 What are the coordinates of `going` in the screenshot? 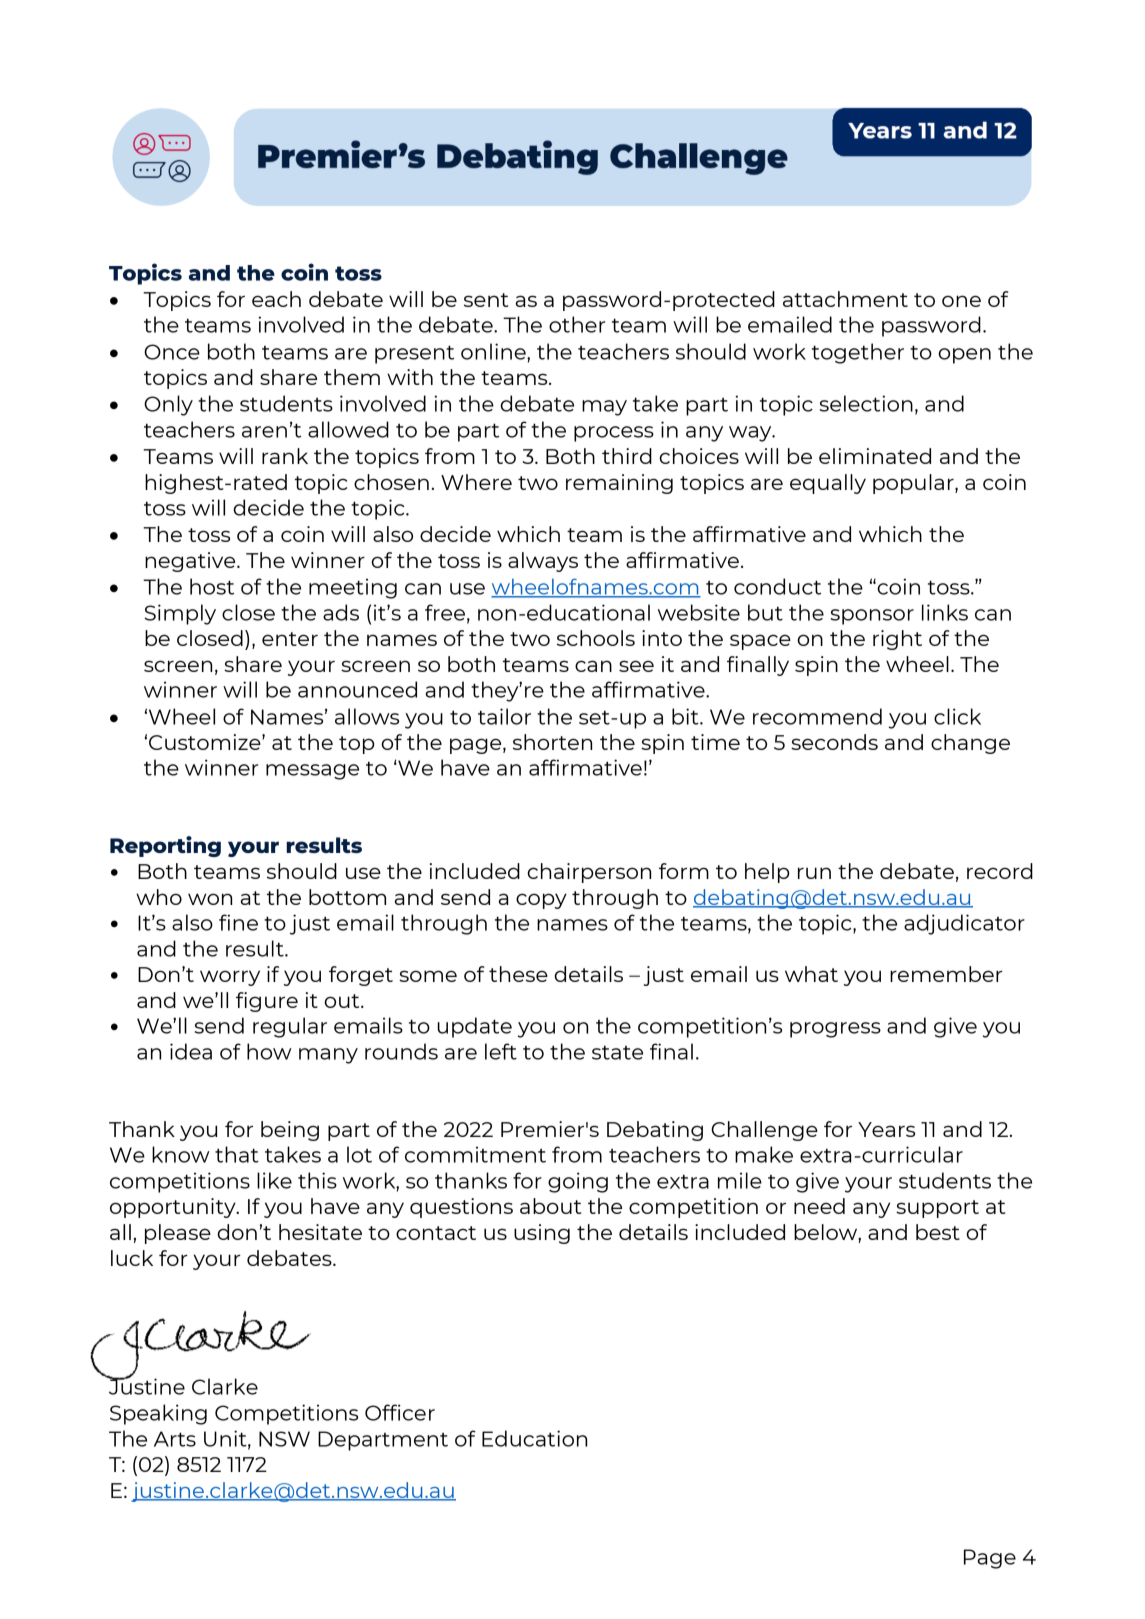 It's located at (578, 1182).
